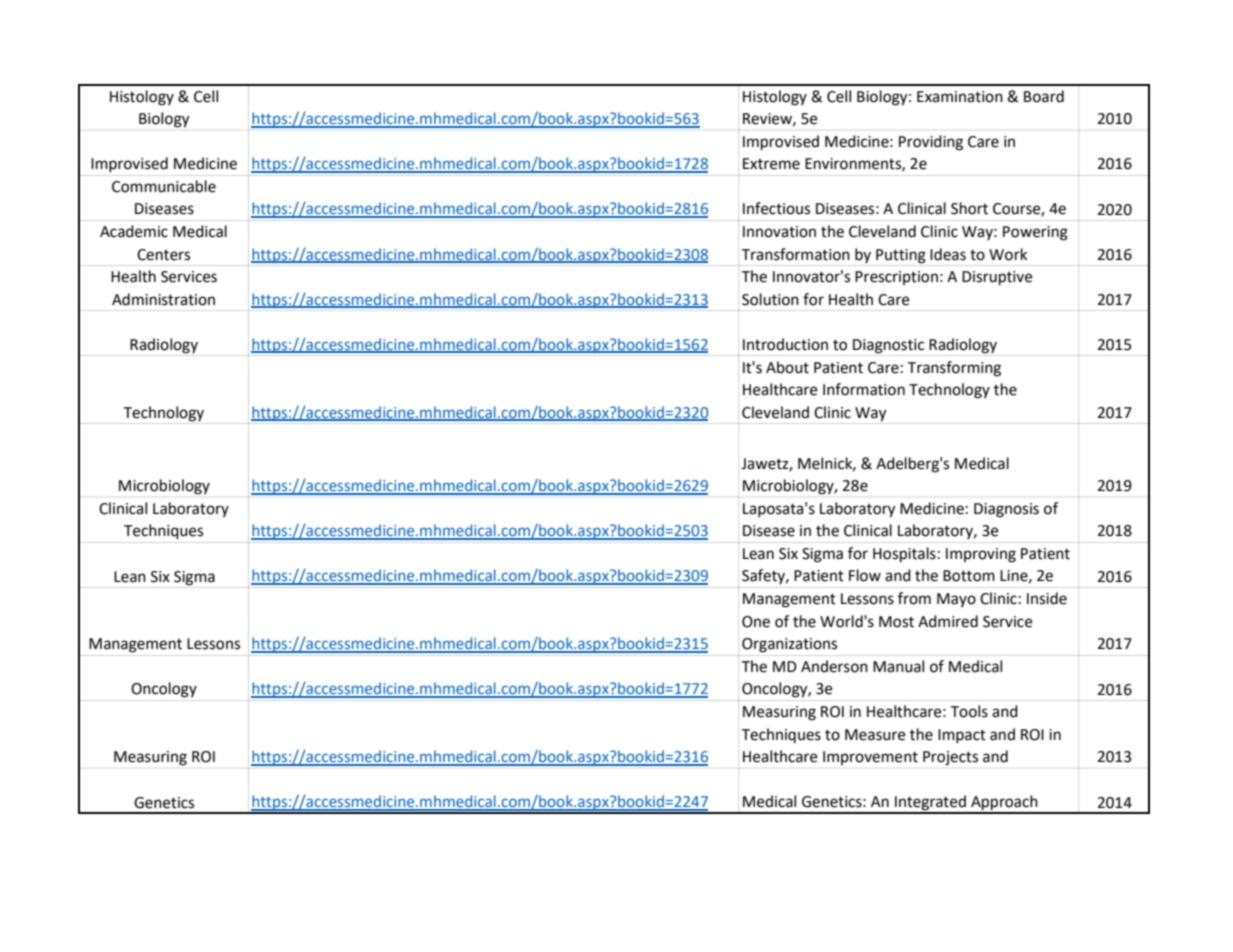 Image resolution: width=1233 pixels, height=952 pixels. What do you see at coordinates (875, 735) in the image?
I see `Measure` at bounding box center [875, 735].
